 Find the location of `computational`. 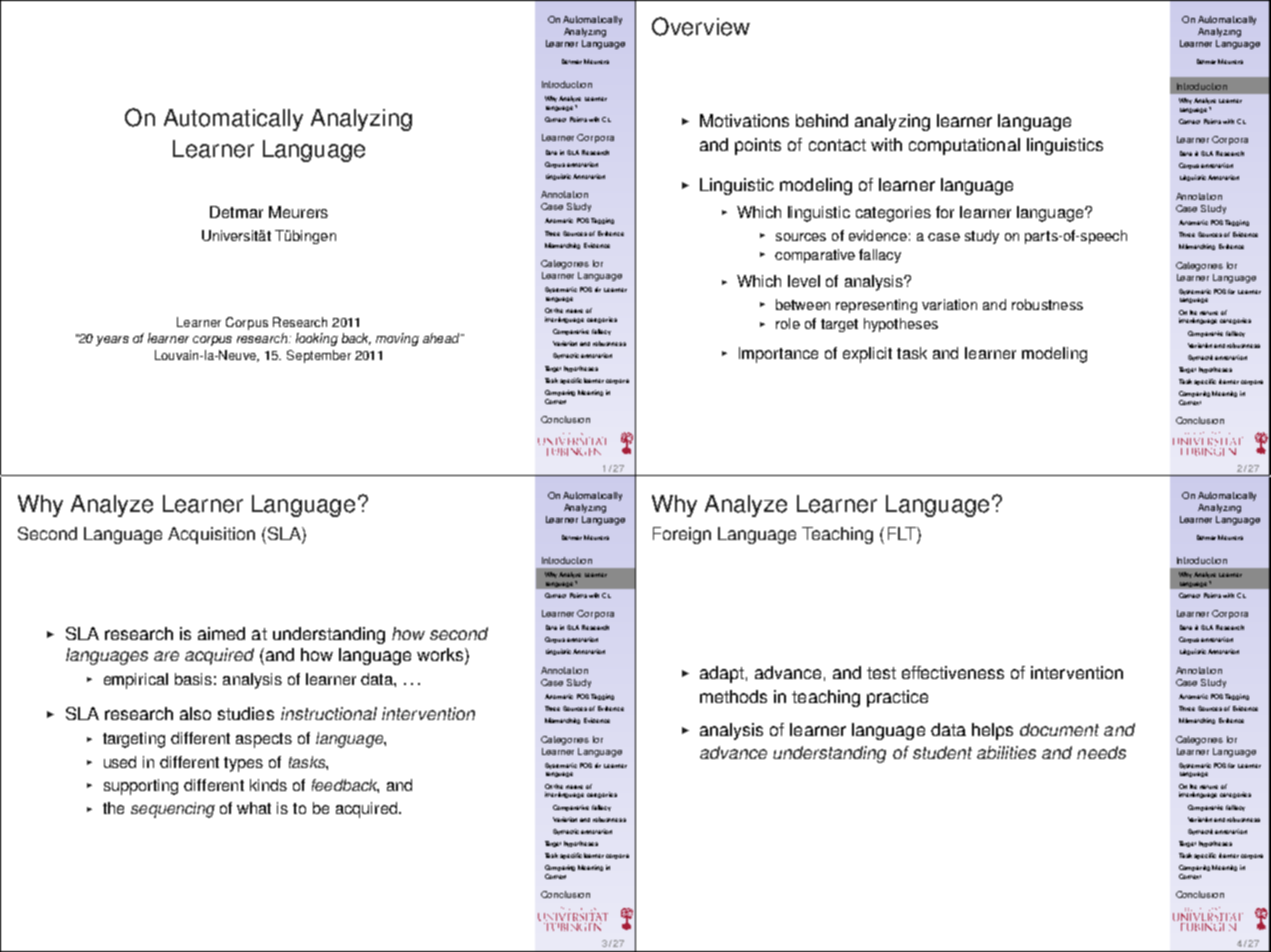

computational is located at coordinates (964, 146).
